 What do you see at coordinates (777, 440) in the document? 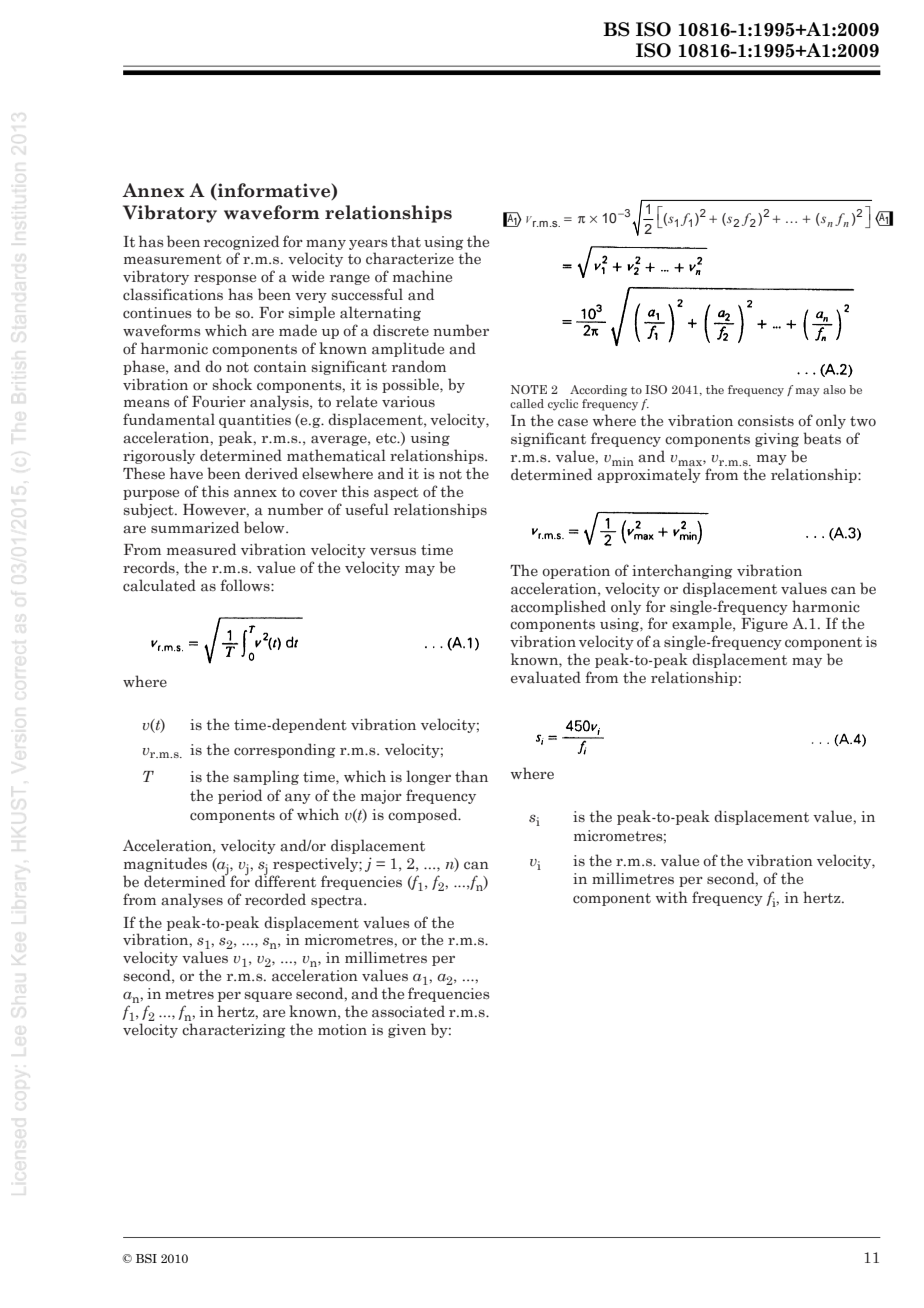
I see `giving` at bounding box center [777, 440].
